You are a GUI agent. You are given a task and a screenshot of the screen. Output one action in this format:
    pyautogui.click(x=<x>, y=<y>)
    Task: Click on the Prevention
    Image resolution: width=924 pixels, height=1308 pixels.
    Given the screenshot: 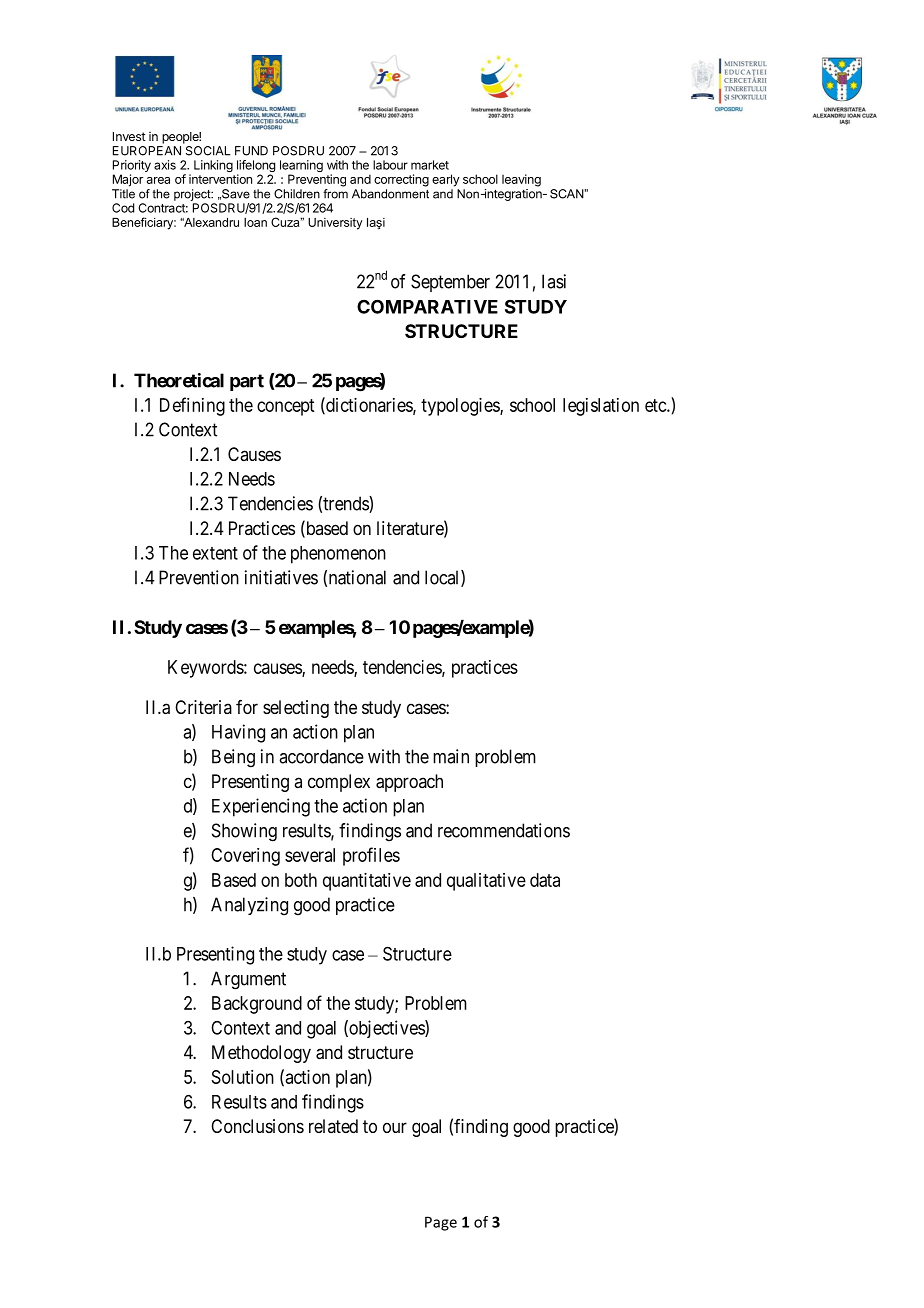 What is the action you would take?
    pyautogui.click(x=199, y=577)
